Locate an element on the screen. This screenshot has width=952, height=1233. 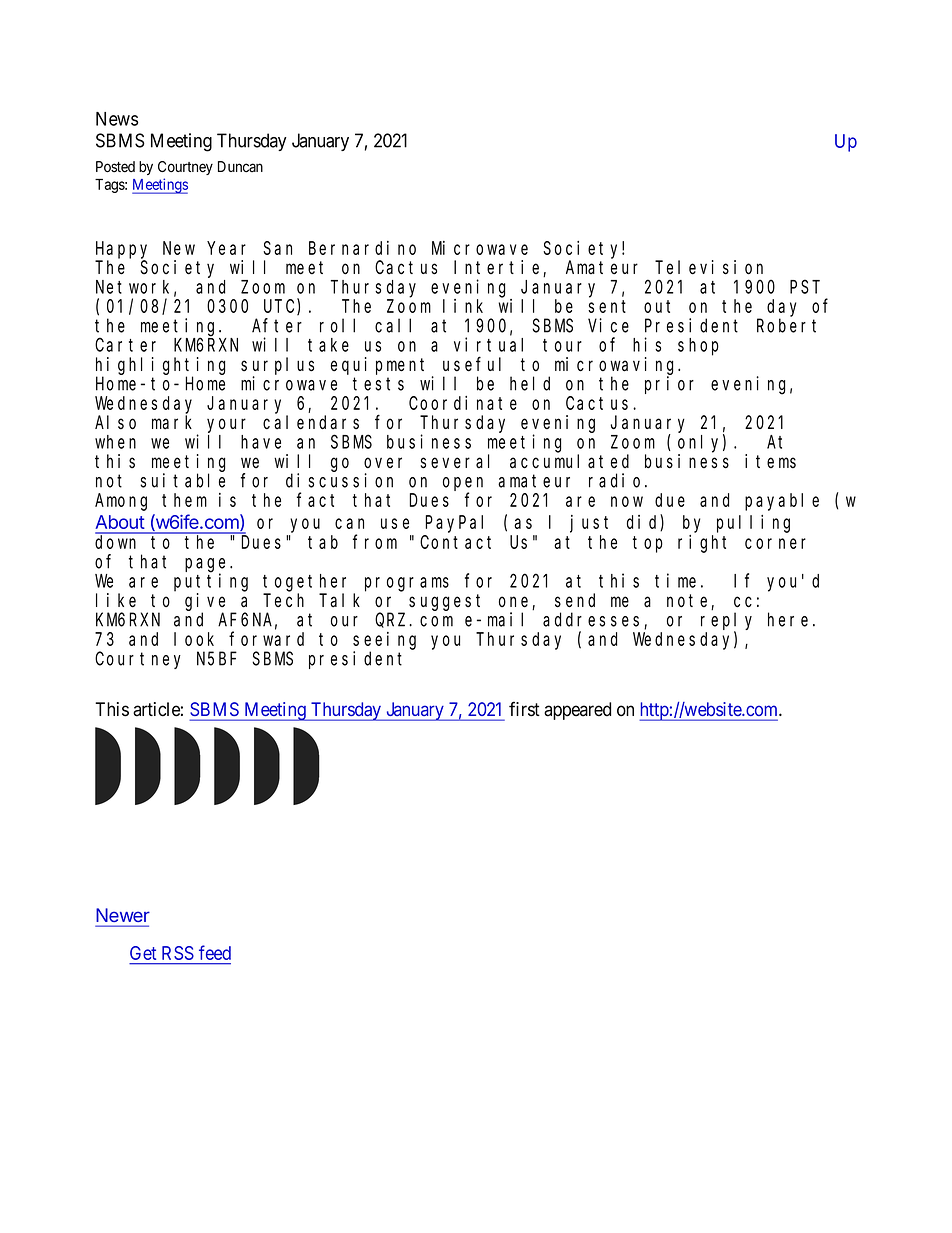
appeared is located at coordinates (577, 711).
